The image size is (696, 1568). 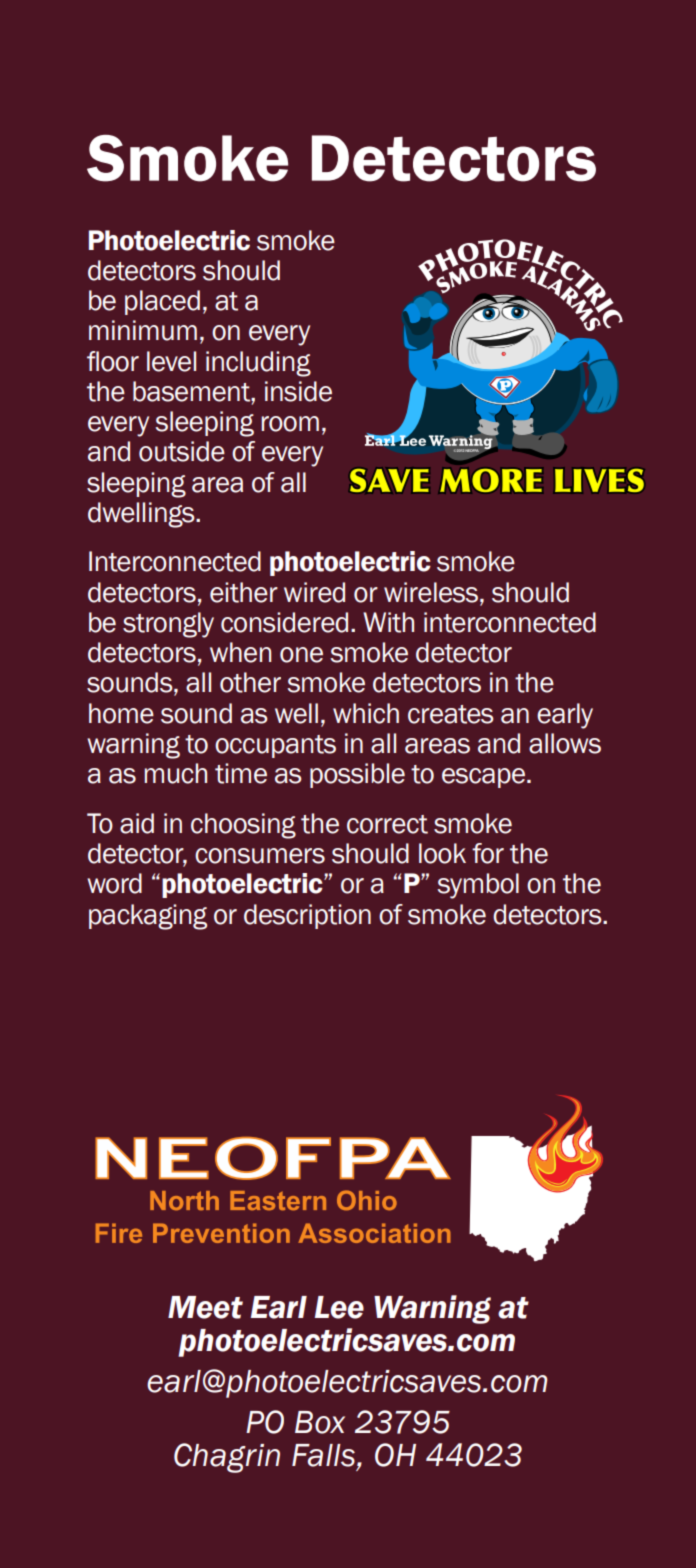 I want to click on wired, so click(x=314, y=592).
